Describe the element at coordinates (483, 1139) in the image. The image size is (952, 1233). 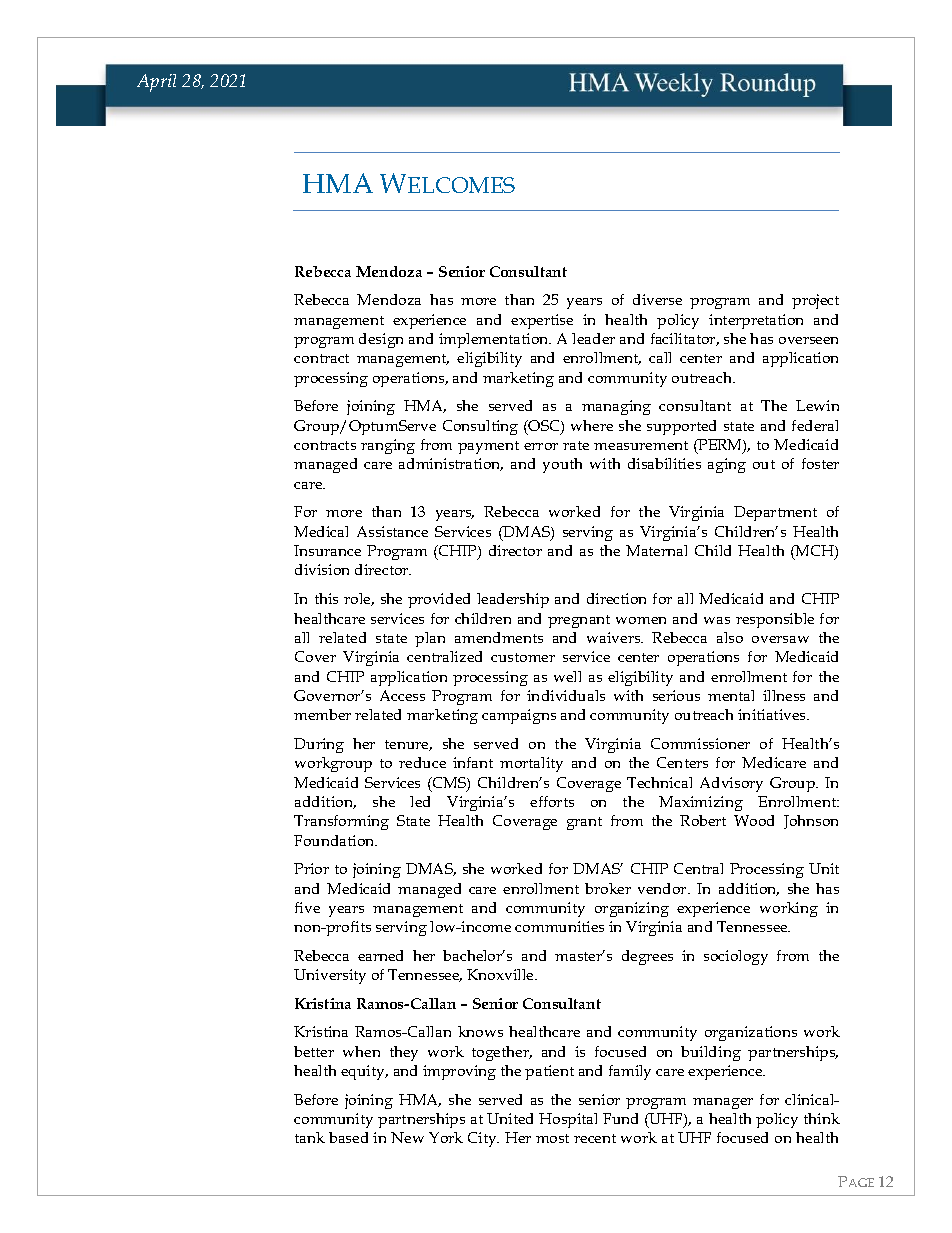
I see `City` at that location.
